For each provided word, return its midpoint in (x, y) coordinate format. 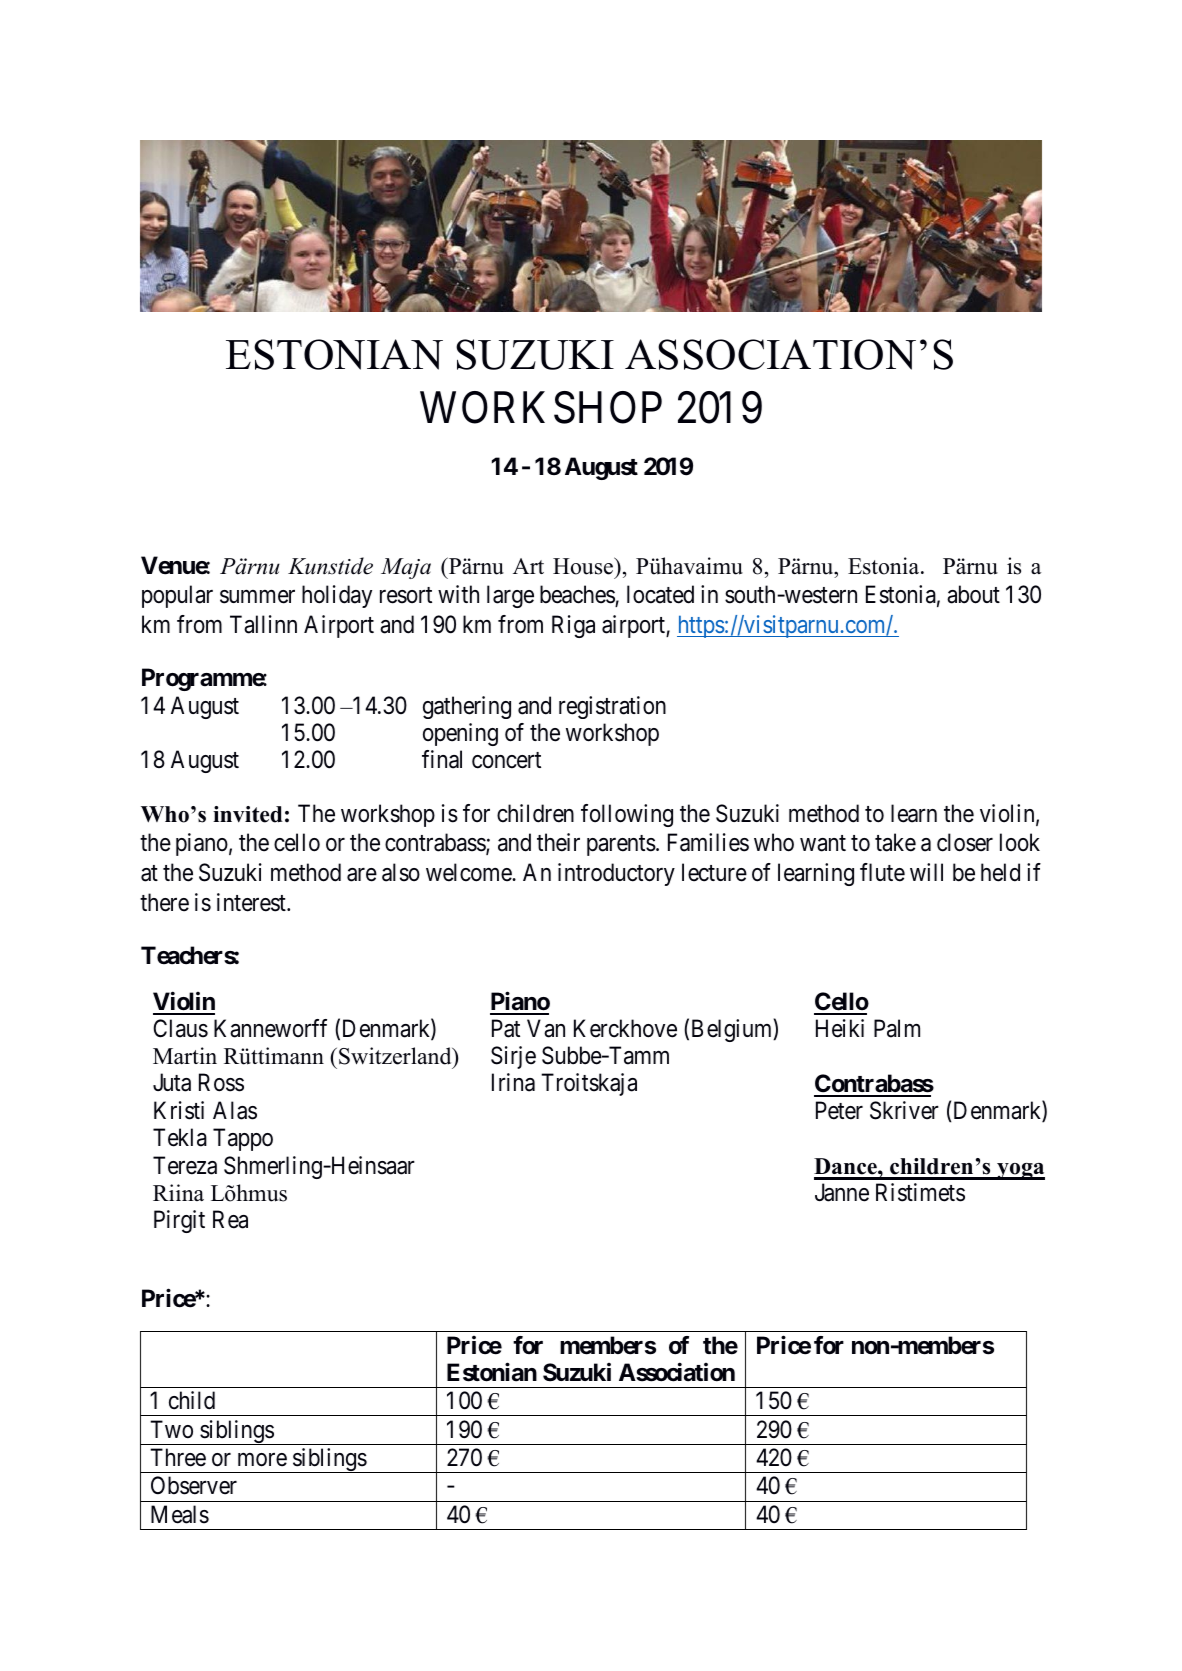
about (973, 594)
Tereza (185, 1165)
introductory (616, 874)
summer (257, 597)
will (926, 872)
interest (252, 902)
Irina (513, 1082)
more (262, 1460)
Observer (194, 1485)
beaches (578, 596)
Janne (842, 1192)
